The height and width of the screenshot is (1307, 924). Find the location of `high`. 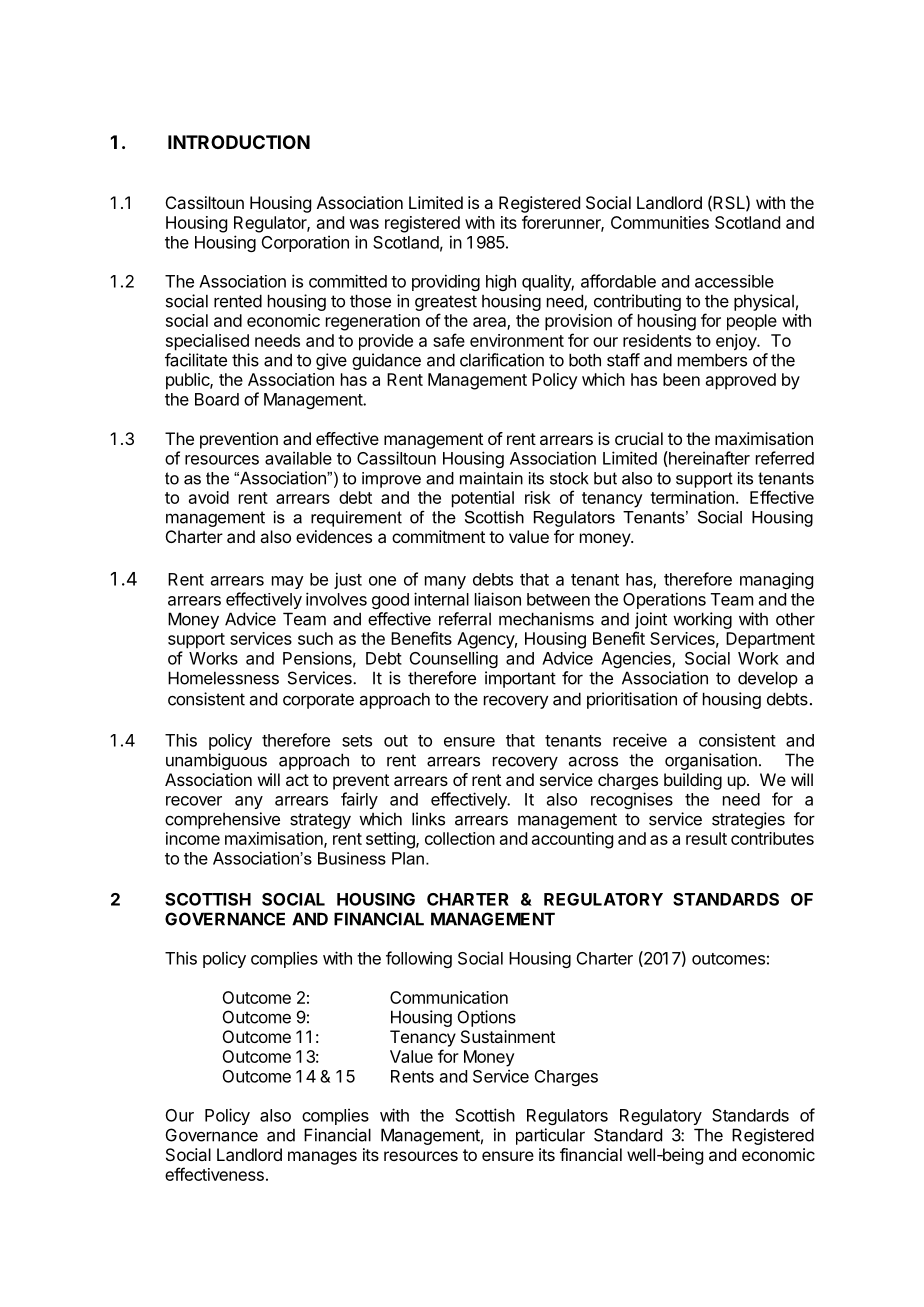

high is located at coordinates (501, 282).
